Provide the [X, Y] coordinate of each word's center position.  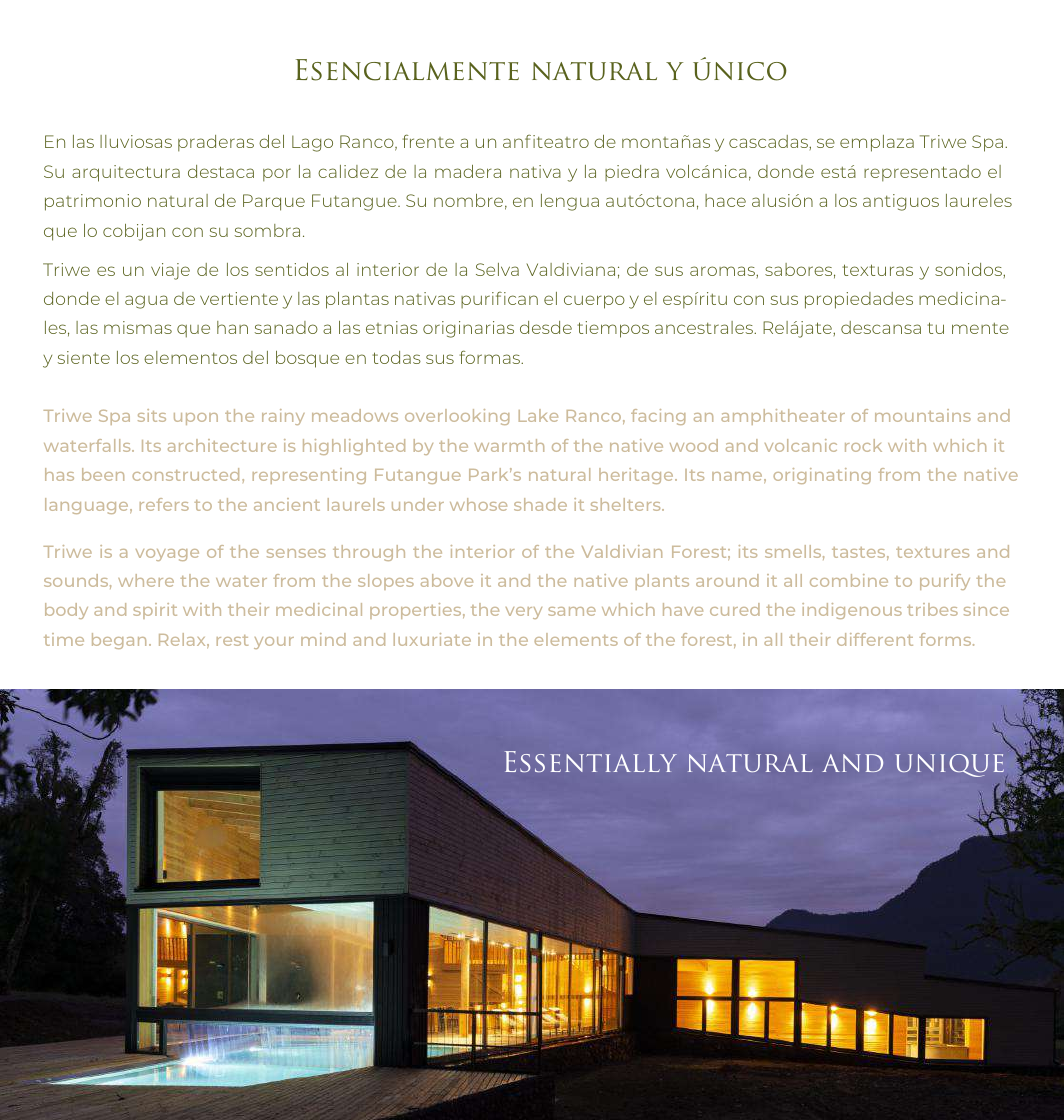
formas [491, 357]
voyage [167, 555]
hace [725, 200]
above [447, 580]
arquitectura [126, 173]
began [119, 641]
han [232, 327]
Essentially [591, 761]
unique [949, 765]
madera [468, 171]
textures [932, 552]
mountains [923, 415]
